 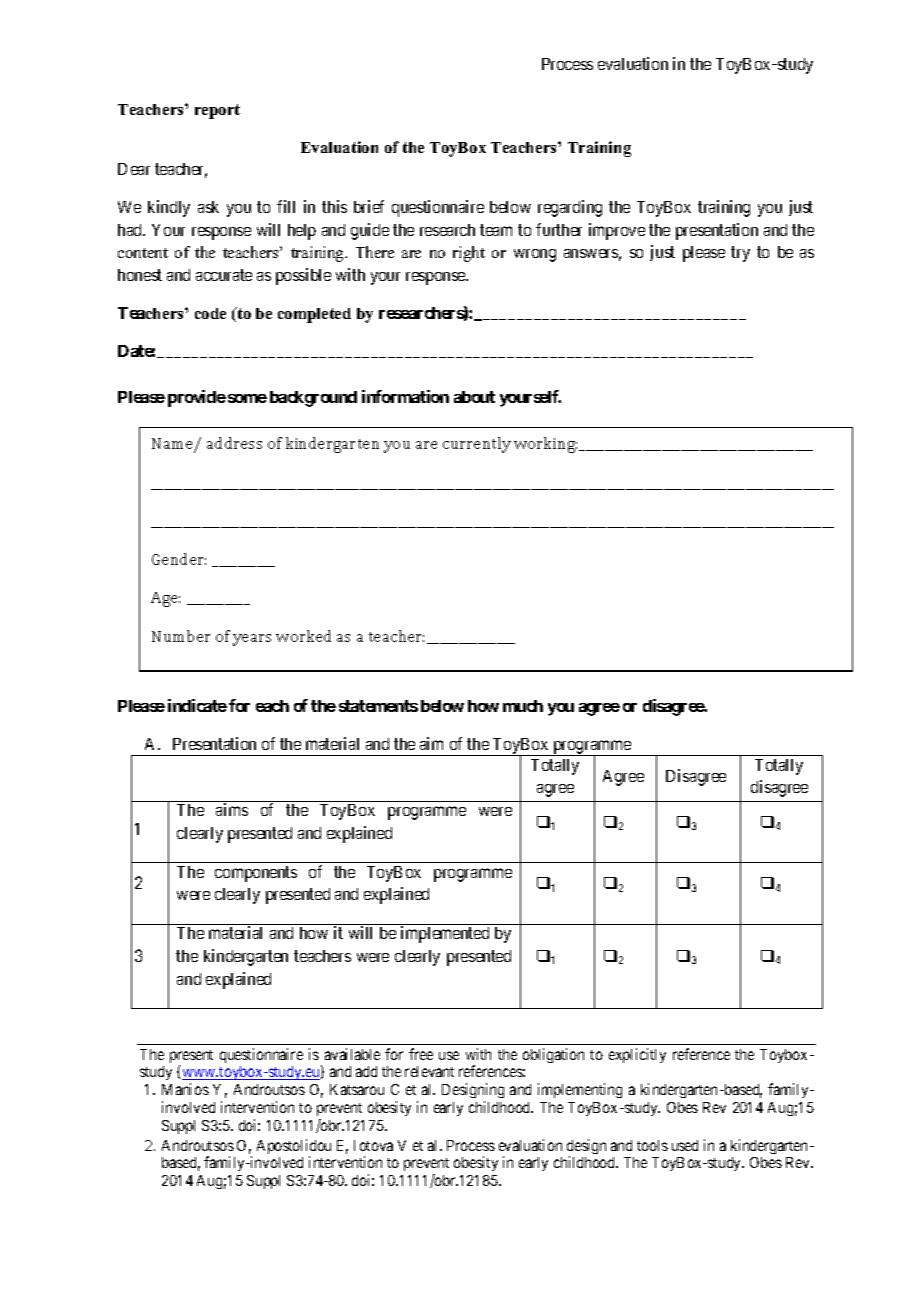 I want to click on available, so click(x=352, y=1054).
